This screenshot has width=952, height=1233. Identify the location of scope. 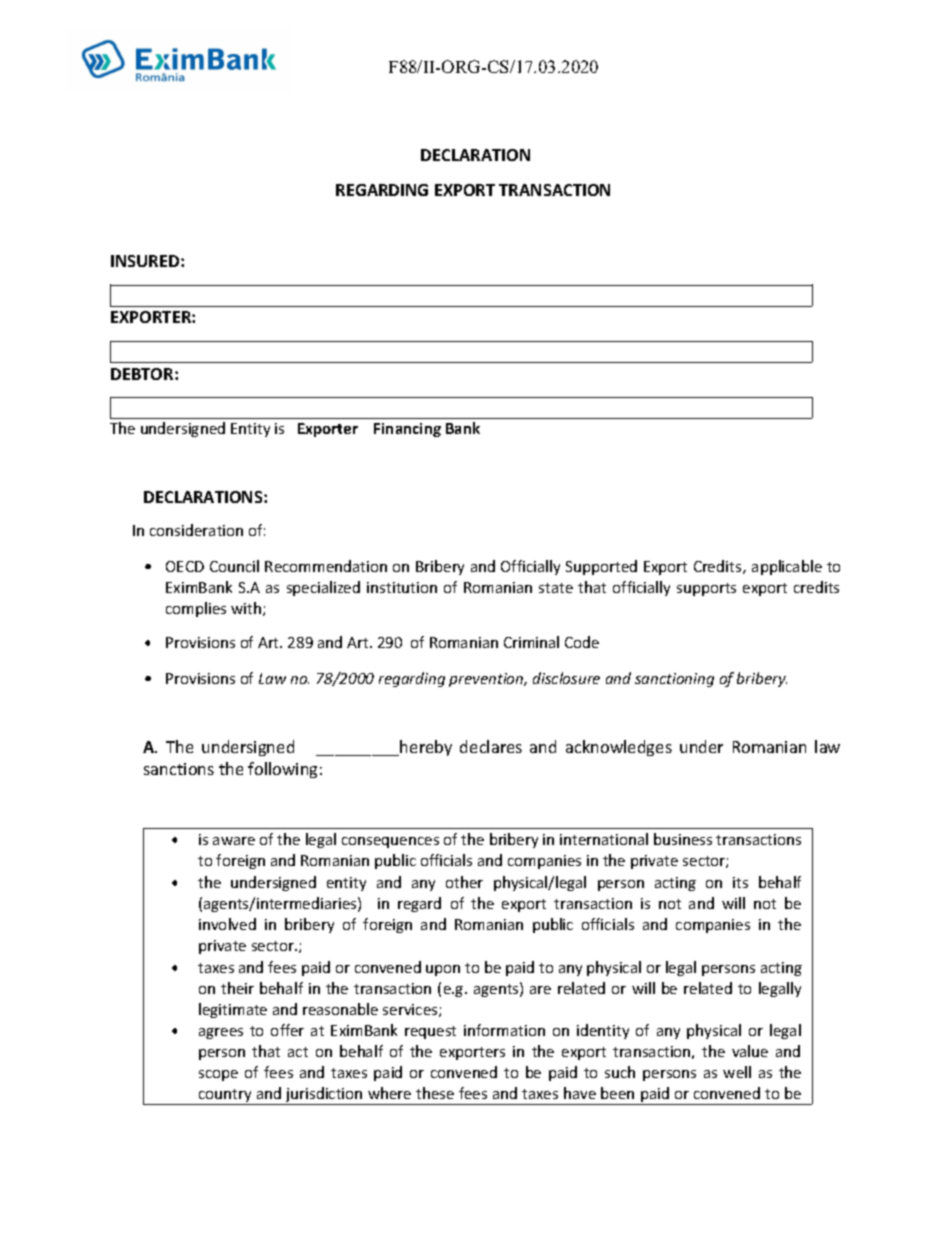
(218, 1075).
